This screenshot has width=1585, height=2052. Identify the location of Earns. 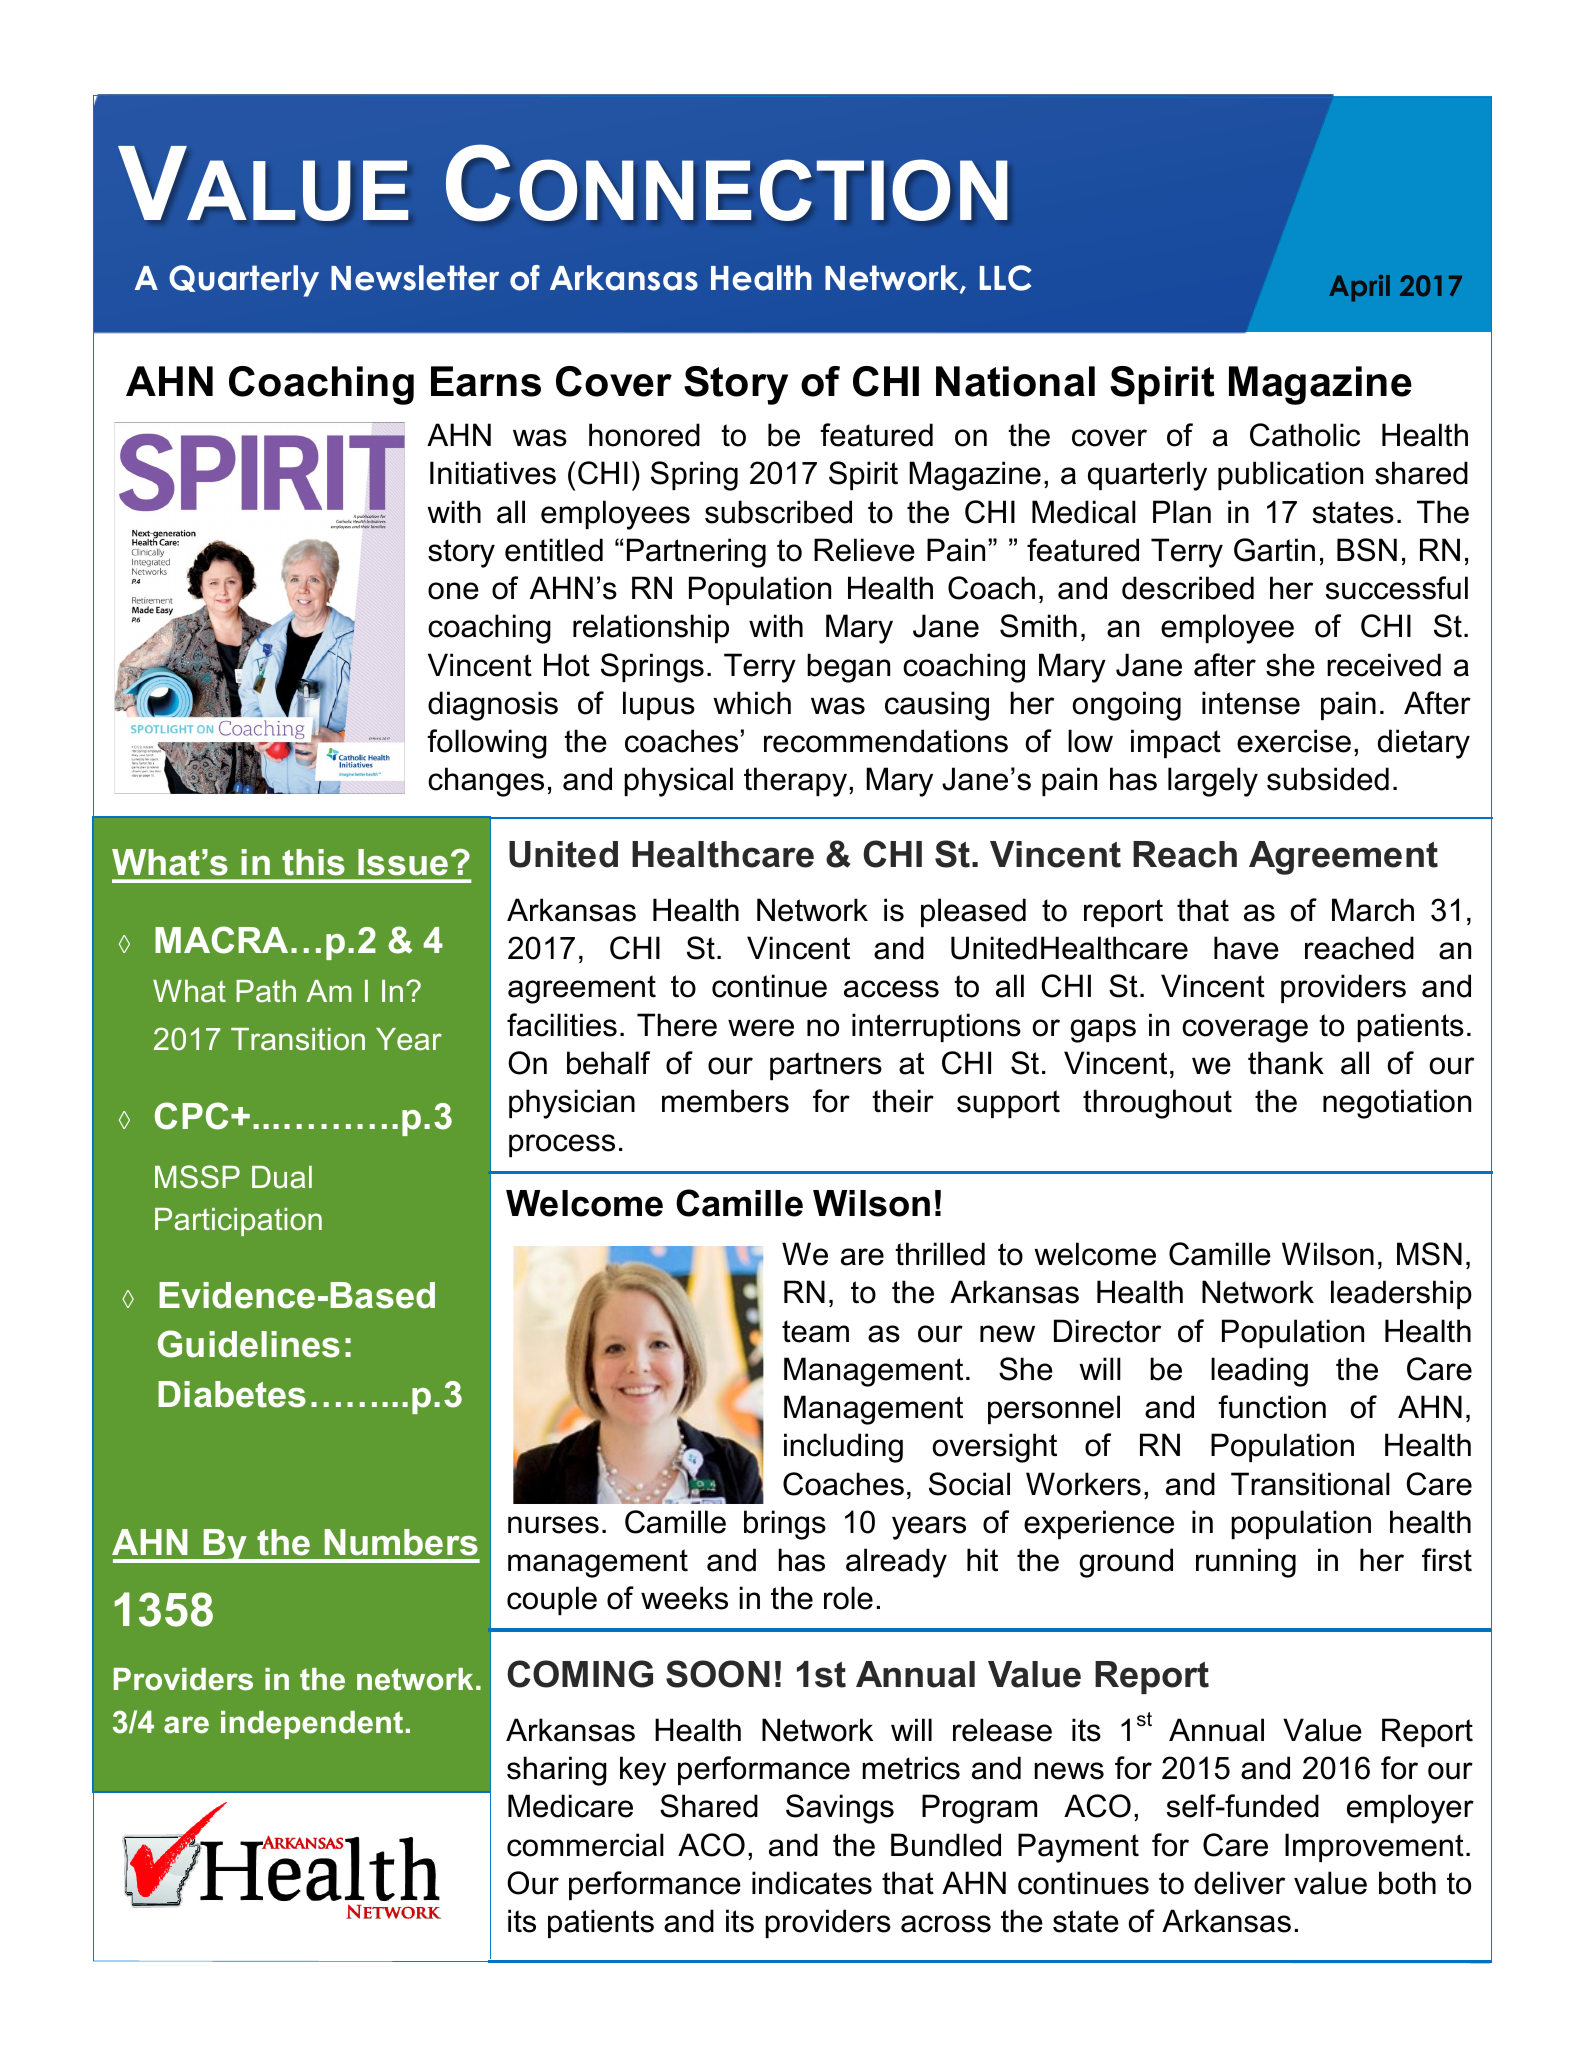
(486, 381).
